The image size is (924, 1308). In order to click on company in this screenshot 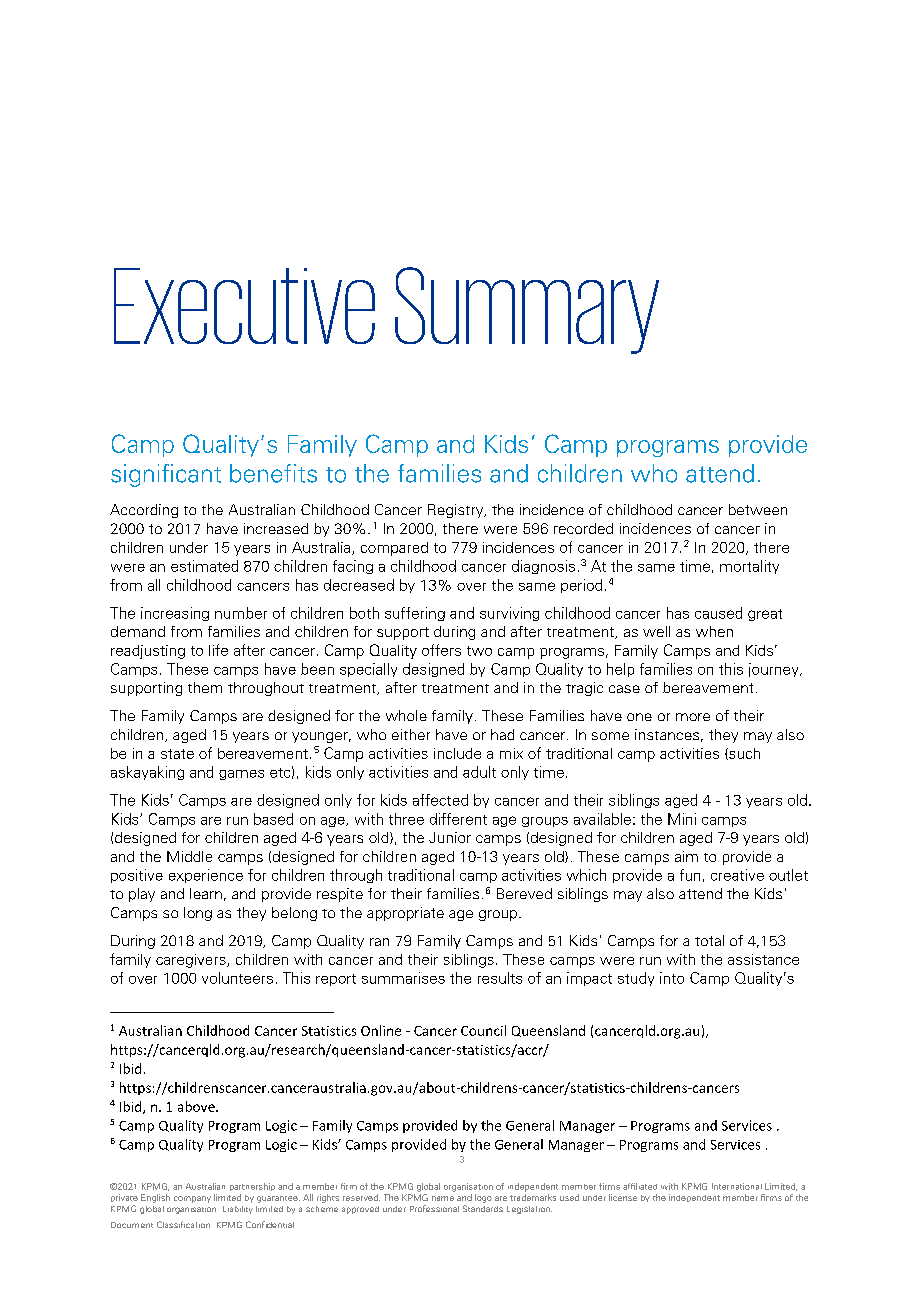, I will do `click(192, 1199)`.
